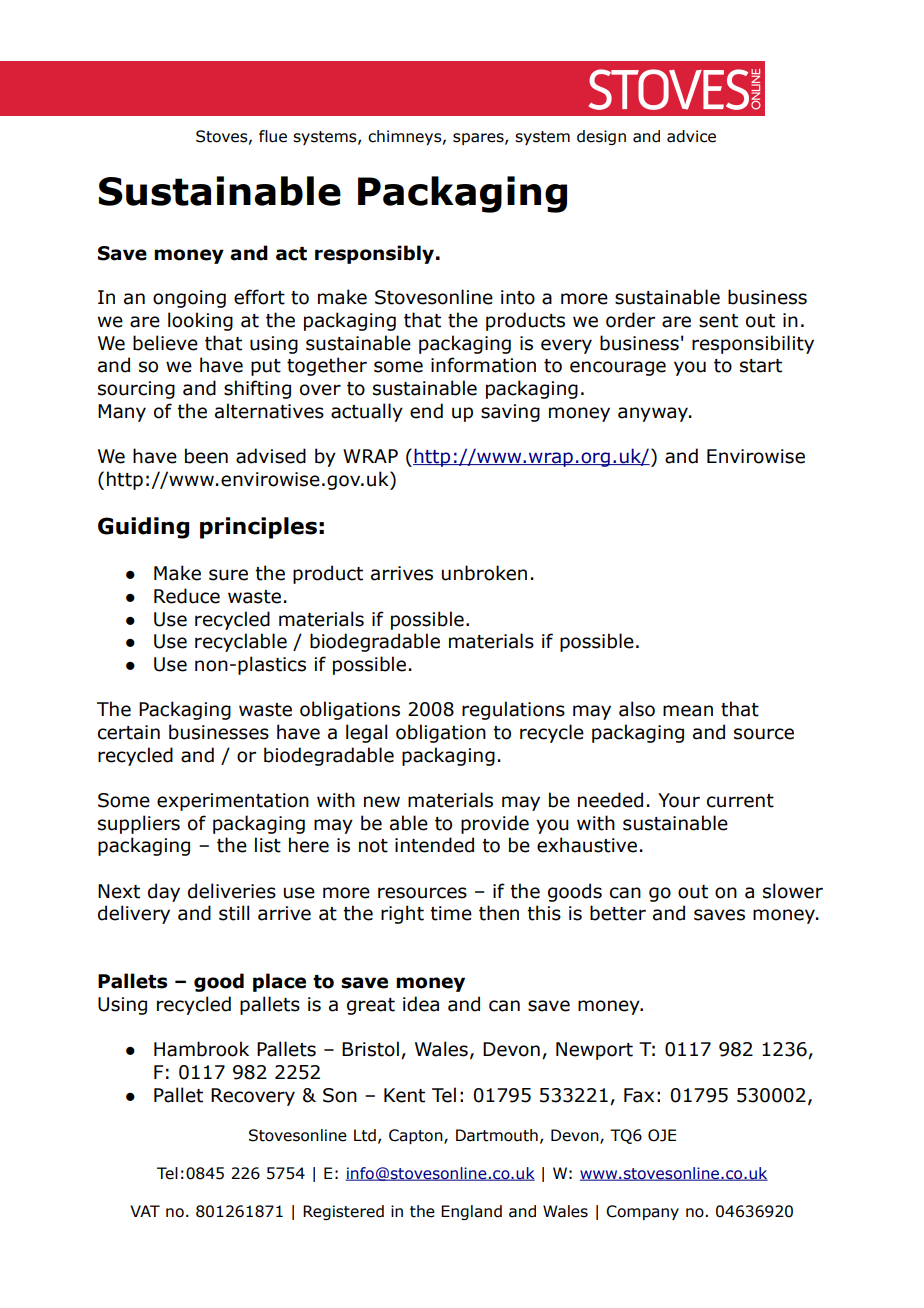 This screenshot has width=924, height=1308. Describe the element at coordinates (273, 136) in the screenshot. I see `flue` at that location.
